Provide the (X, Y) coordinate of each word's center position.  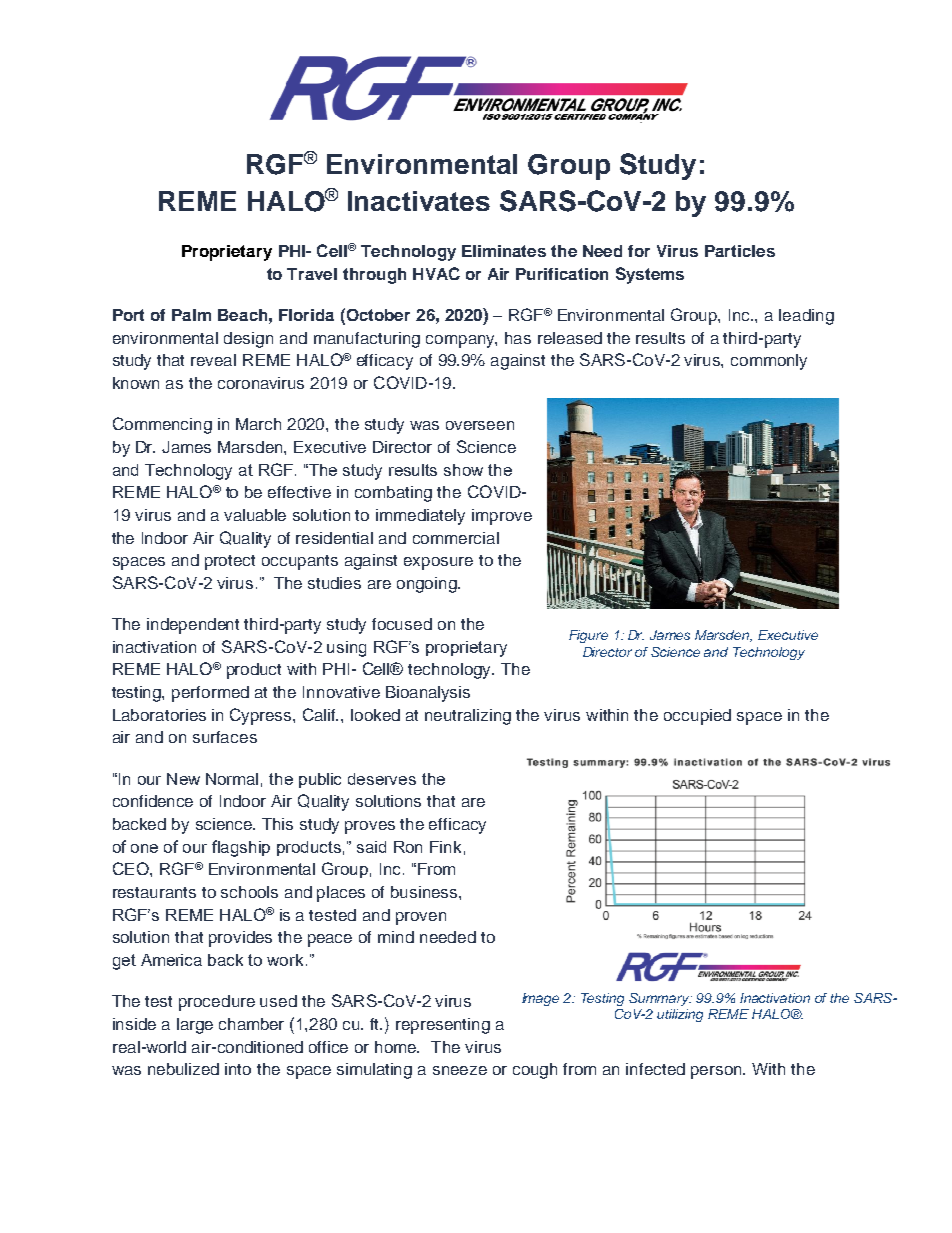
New (183, 779)
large (195, 1026)
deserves (382, 779)
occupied (697, 717)
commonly (769, 362)
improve (502, 517)
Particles (740, 251)
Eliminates (504, 251)
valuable (255, 515)
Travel (312, 274)
